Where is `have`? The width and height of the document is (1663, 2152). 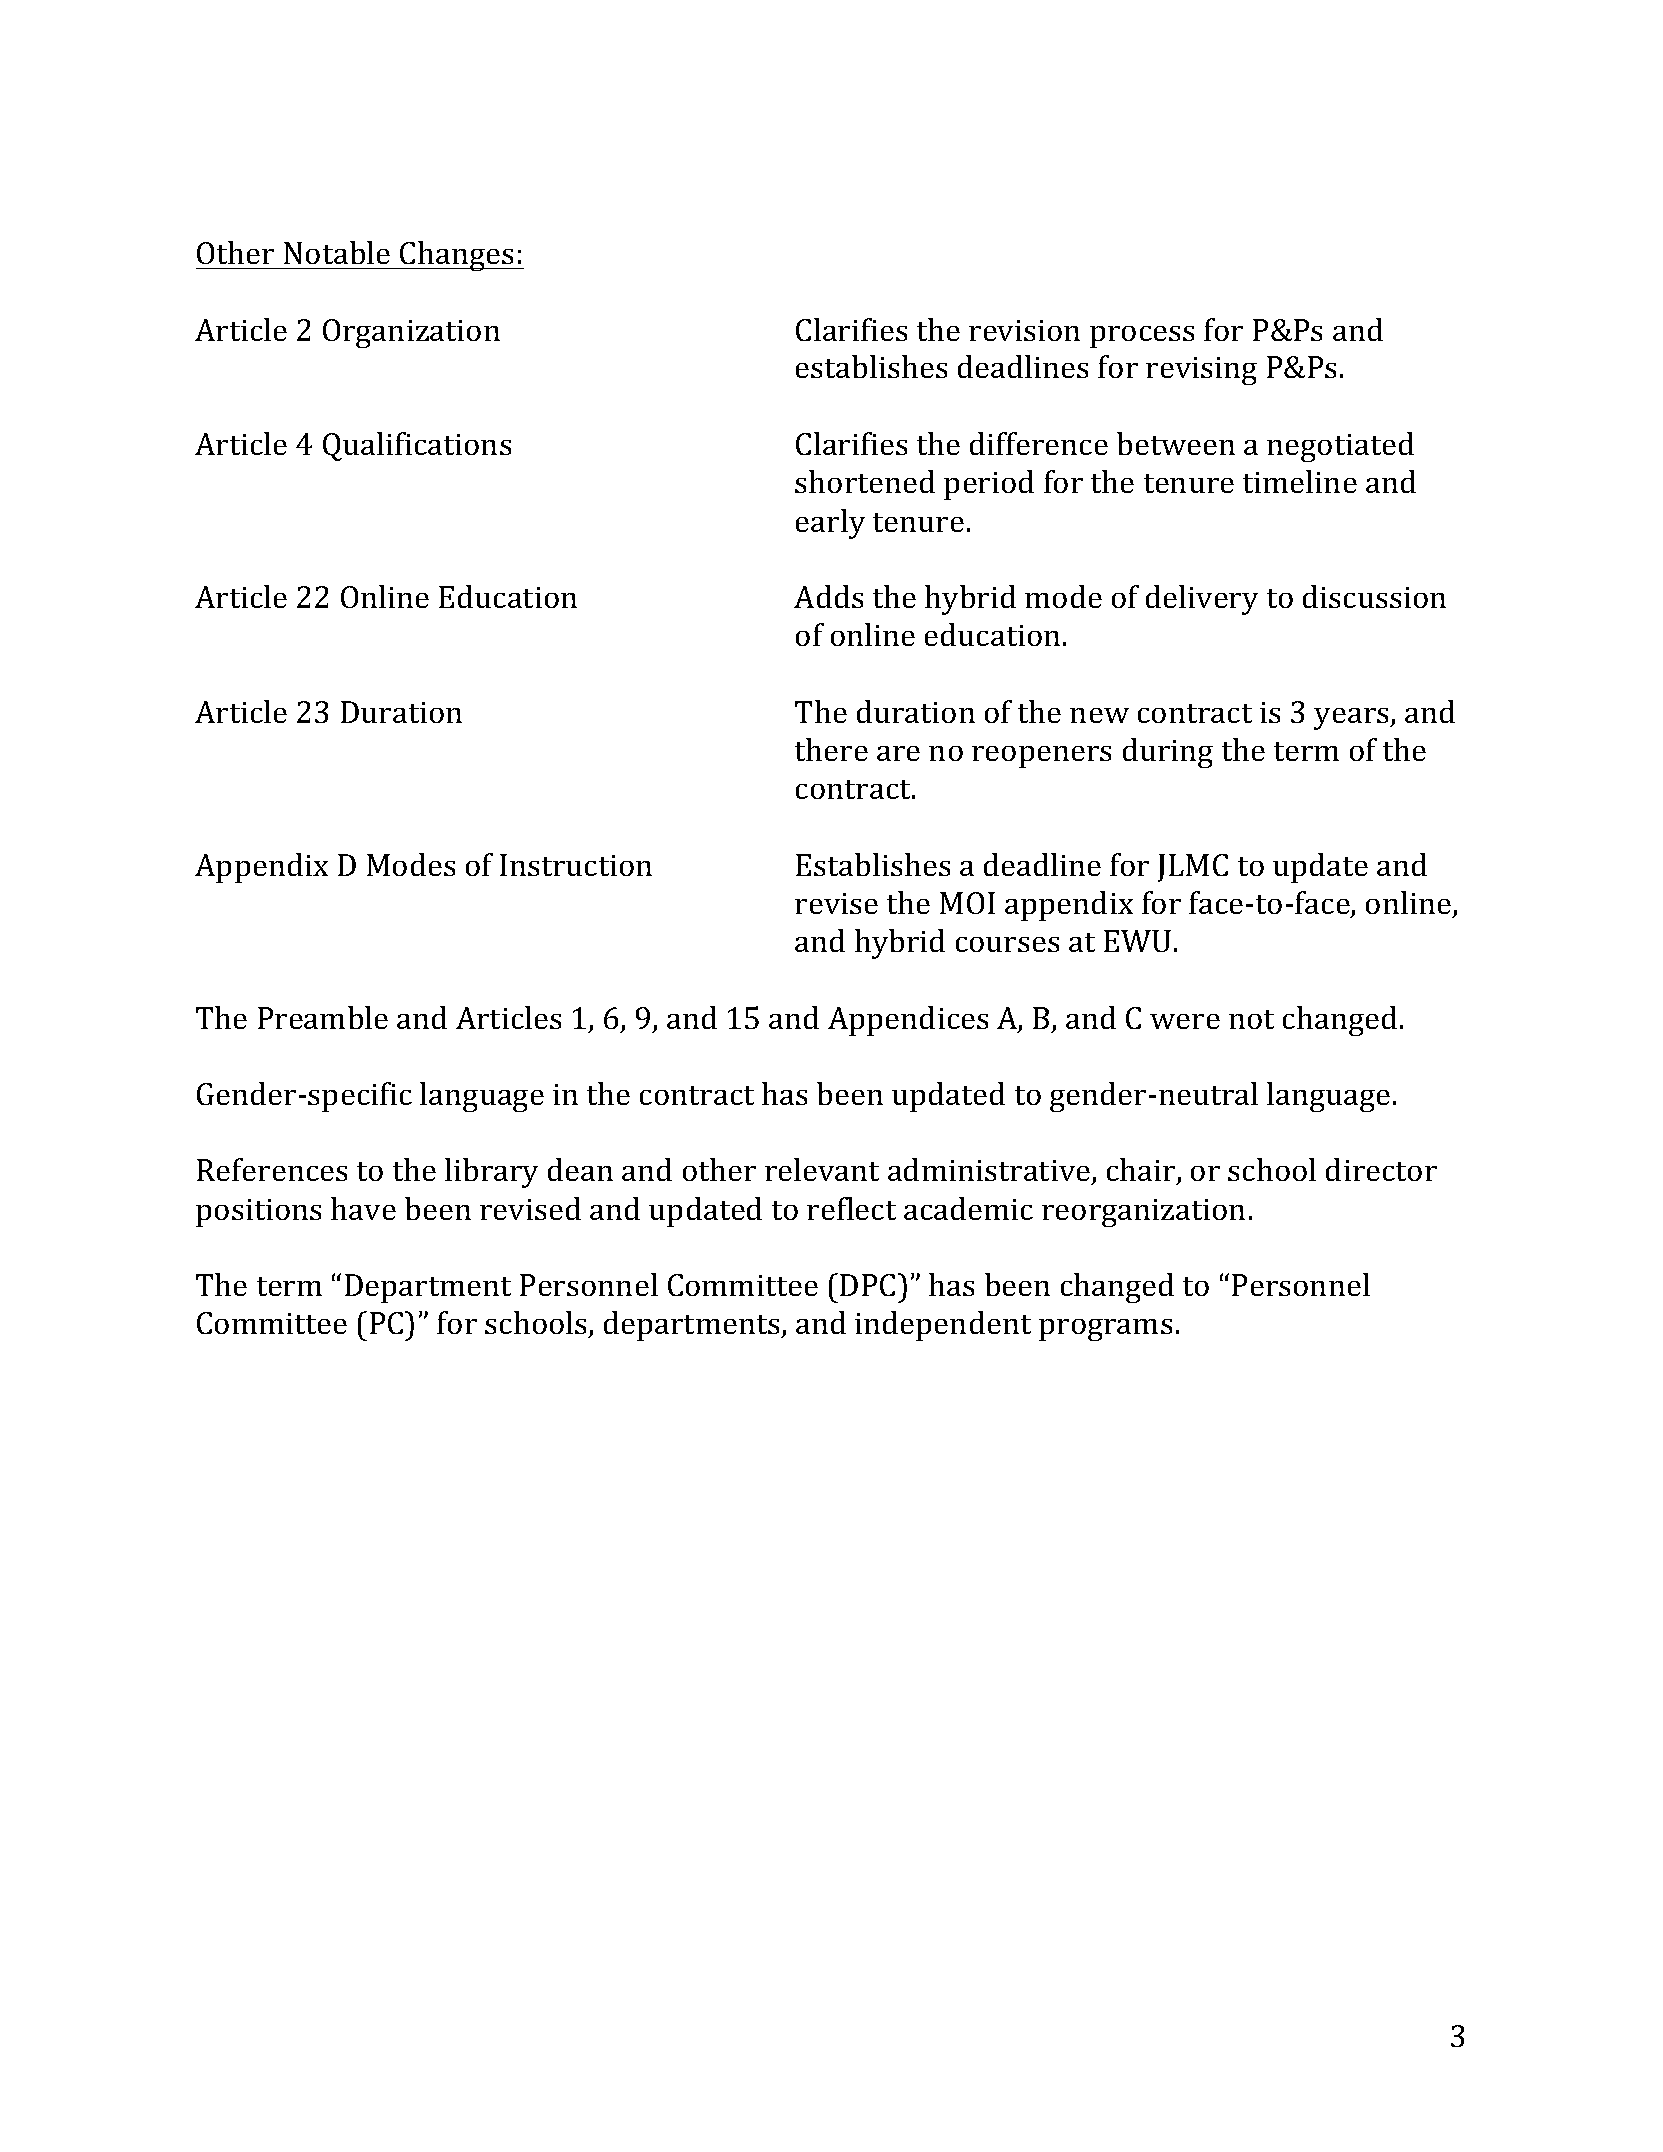 have is located at coordinates (363, 1208).
